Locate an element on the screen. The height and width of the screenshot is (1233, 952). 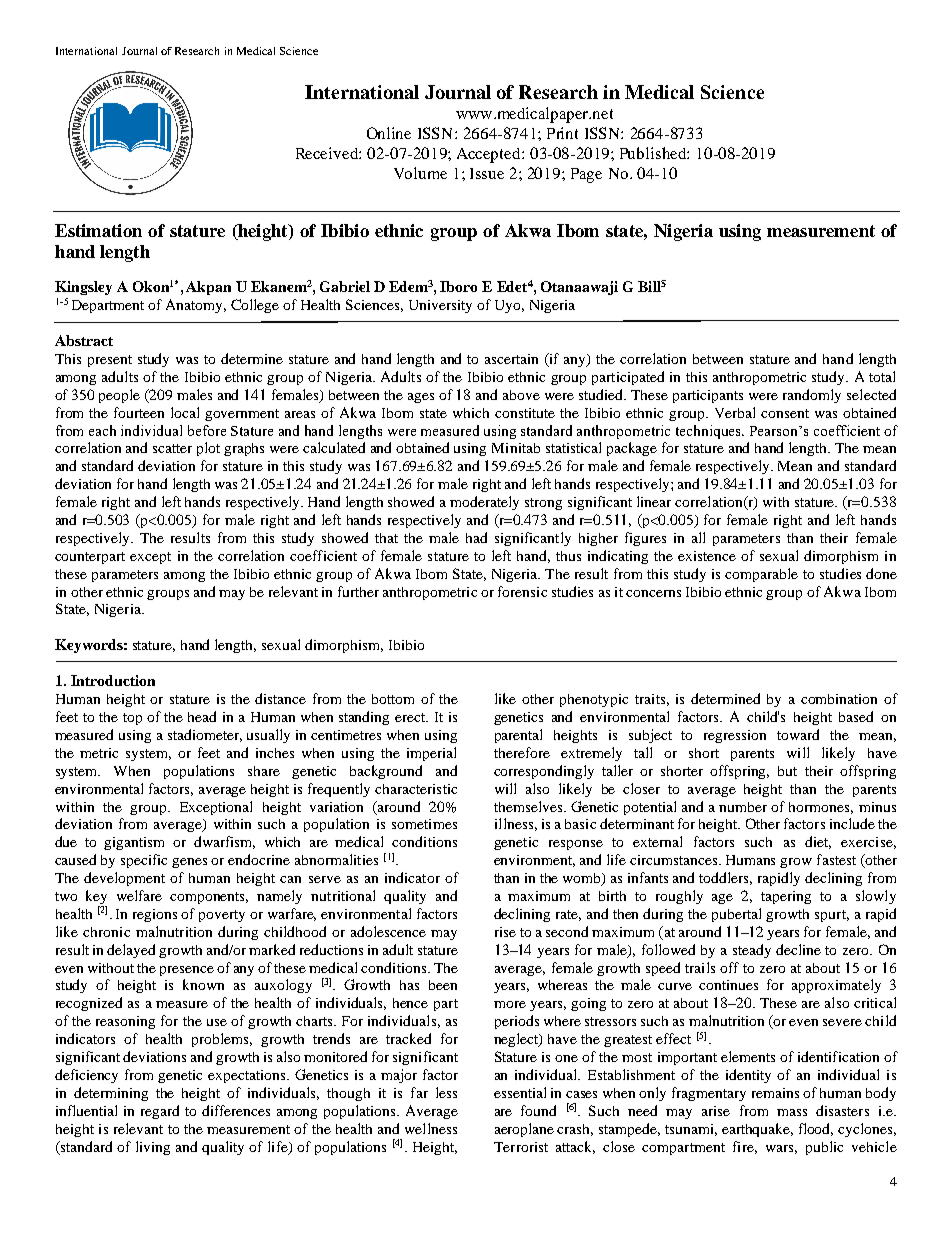
Page is located at coordinates (586, 175).
